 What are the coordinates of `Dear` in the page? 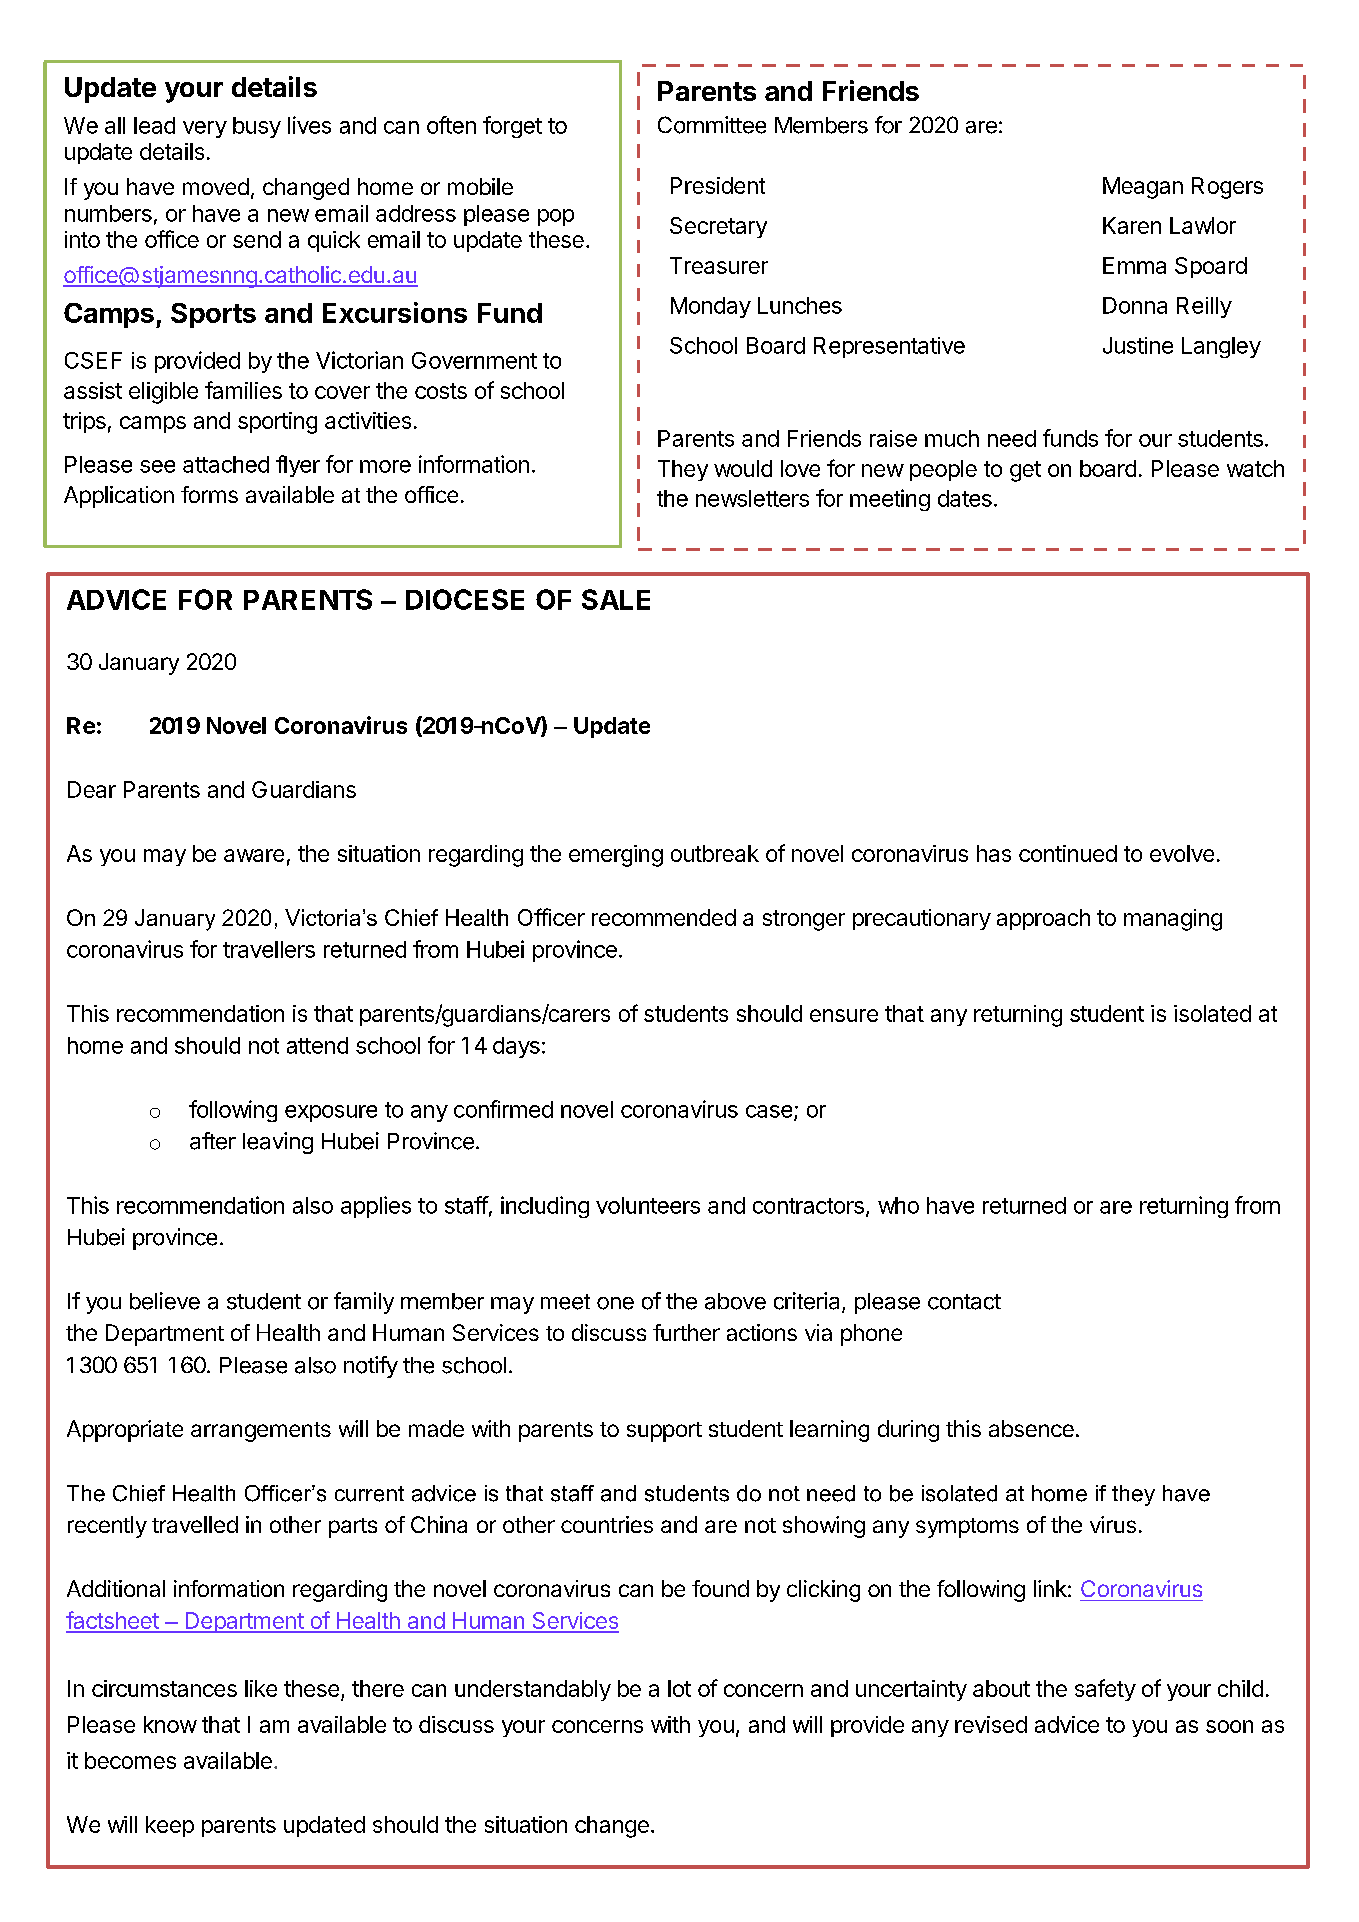 It's located at (92, 789).
